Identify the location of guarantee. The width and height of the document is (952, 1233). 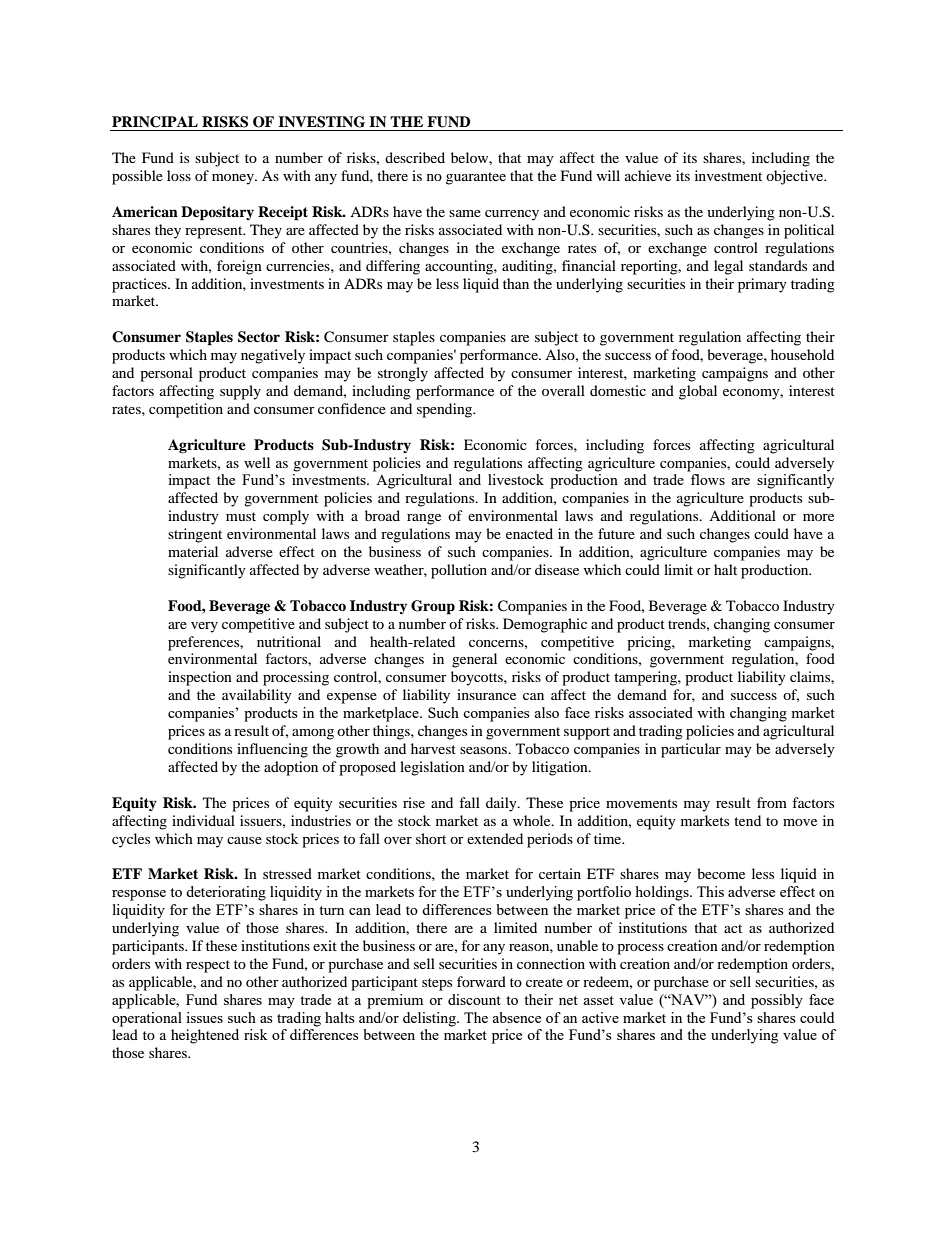
(476, 178).
